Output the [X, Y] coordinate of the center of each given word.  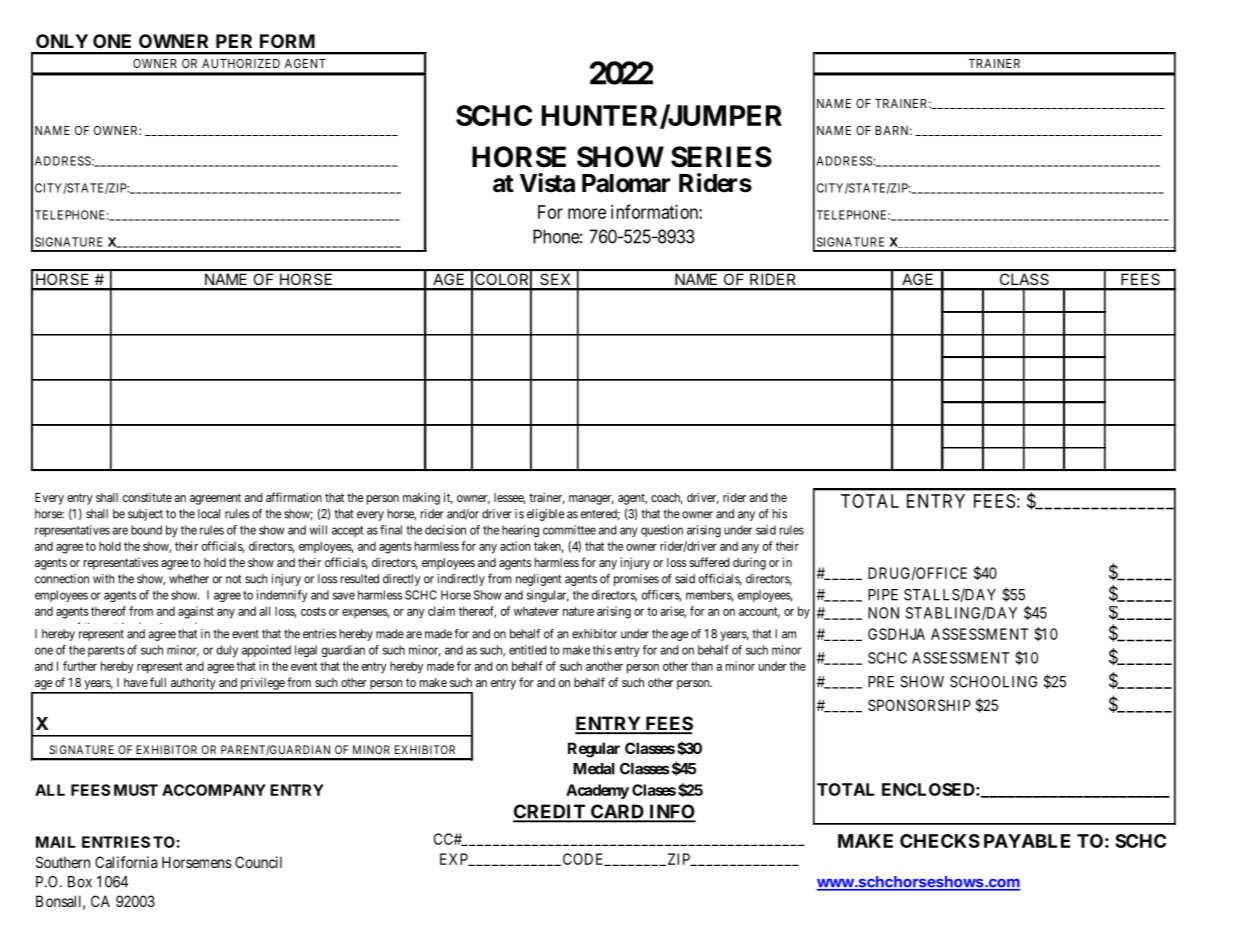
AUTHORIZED [241, 63]
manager [591, 500]
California [126, 862]
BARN [893, 130]
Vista [547, 183]
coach [667, 498]
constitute [147, 497]
